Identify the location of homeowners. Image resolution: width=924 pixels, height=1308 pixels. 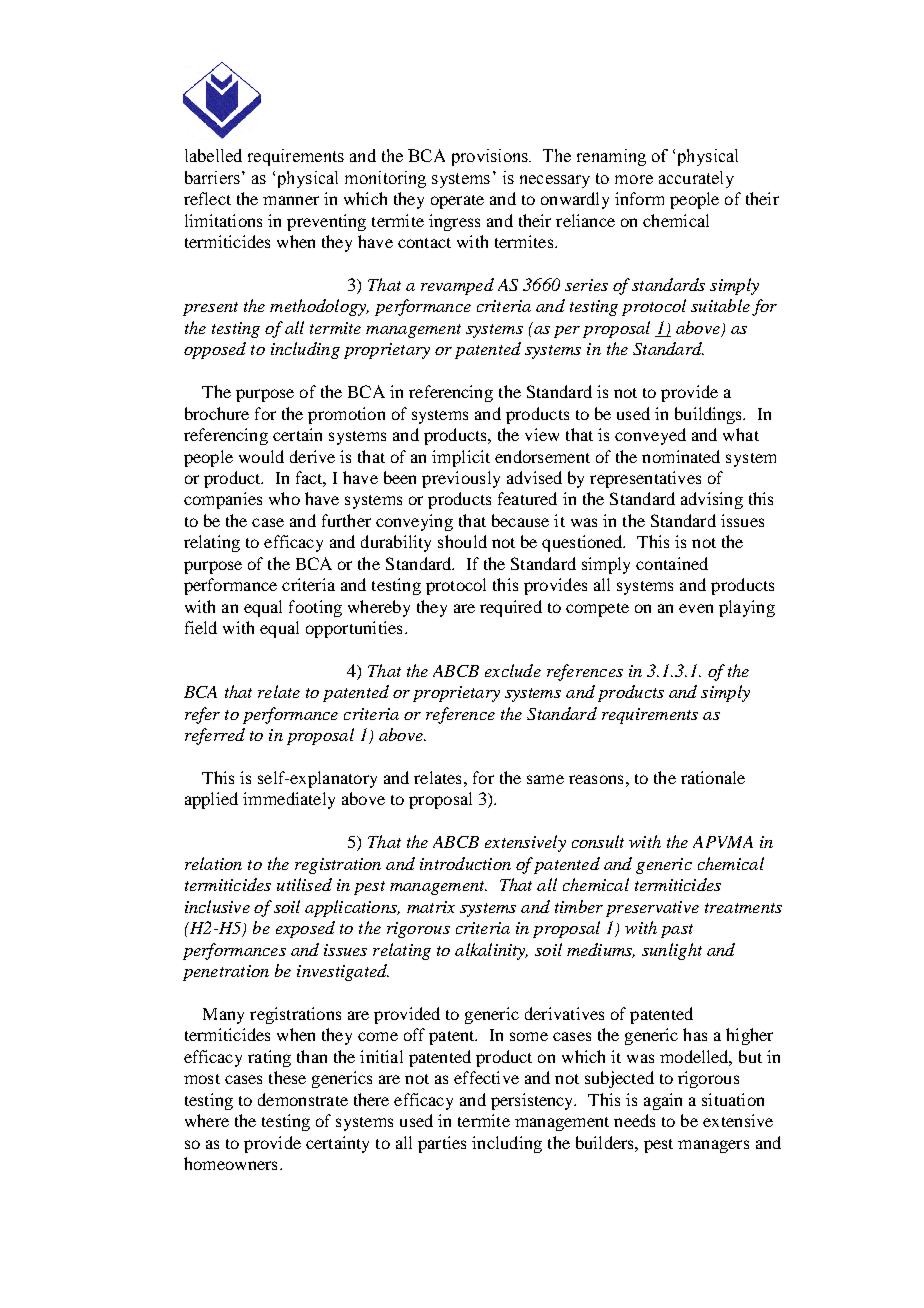
(230, 1163).
